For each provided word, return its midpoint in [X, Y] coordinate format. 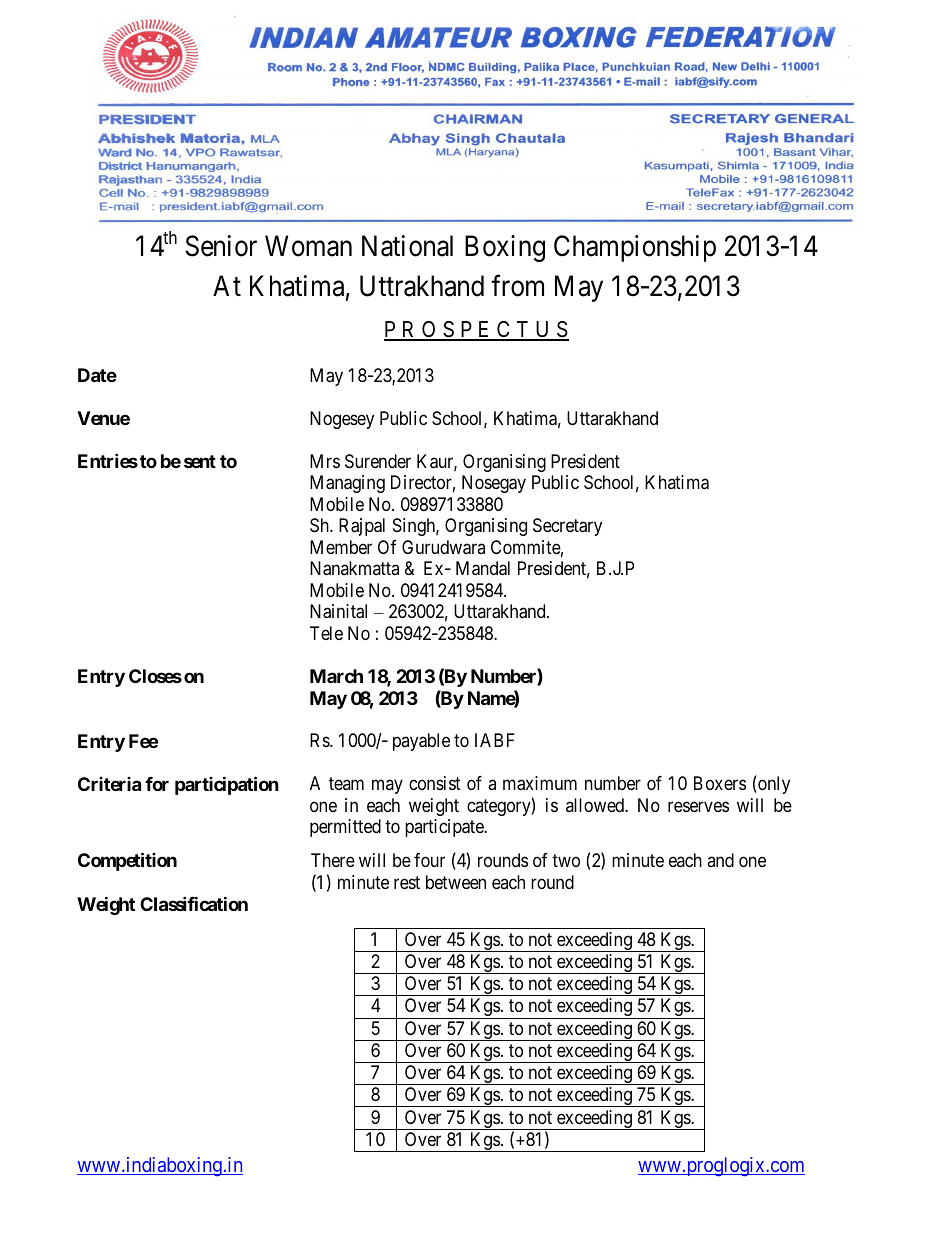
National [407, 246]
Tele [326, 633]
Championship [635, 248]
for [157, 784]
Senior [221, 246]
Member [341, 547]
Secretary [567, 527]
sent [200, 461]
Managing [347, 484]
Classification [194, 903]
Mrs [325, 461]
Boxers [720, 783]
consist [435, 783]
